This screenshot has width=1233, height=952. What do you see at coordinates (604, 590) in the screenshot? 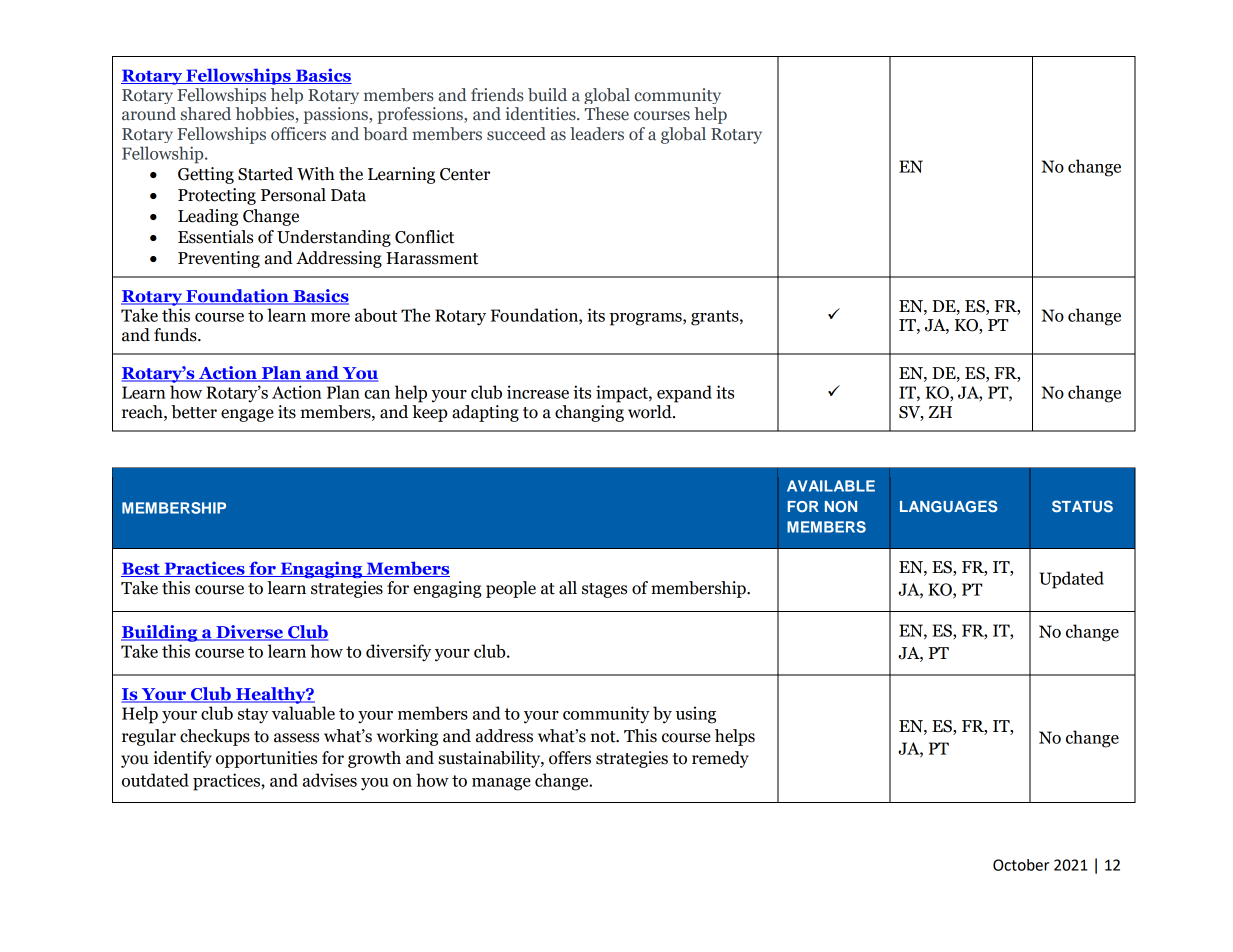
I see `stages` at bounding box center [604, 590].
